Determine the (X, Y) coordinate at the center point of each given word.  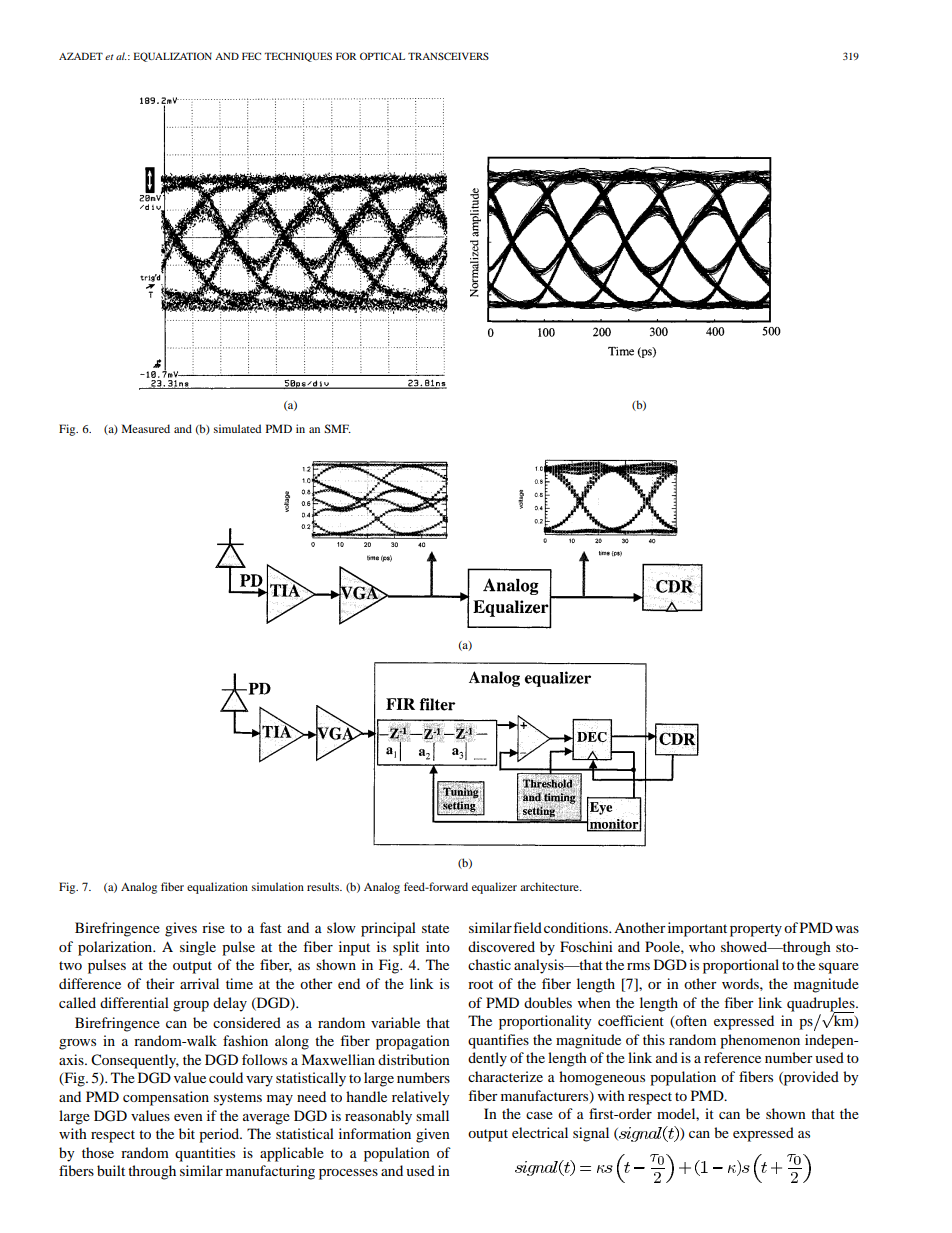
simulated (237, 428)
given (433, 1135)
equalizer (494, 888)
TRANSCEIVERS (448, 56)
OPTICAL (382, 56)
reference (732, 1057)
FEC (251, 56)
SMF (337, 428)
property (756, 930)
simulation (278, 886)
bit (187, 1133)
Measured (146, 428)
